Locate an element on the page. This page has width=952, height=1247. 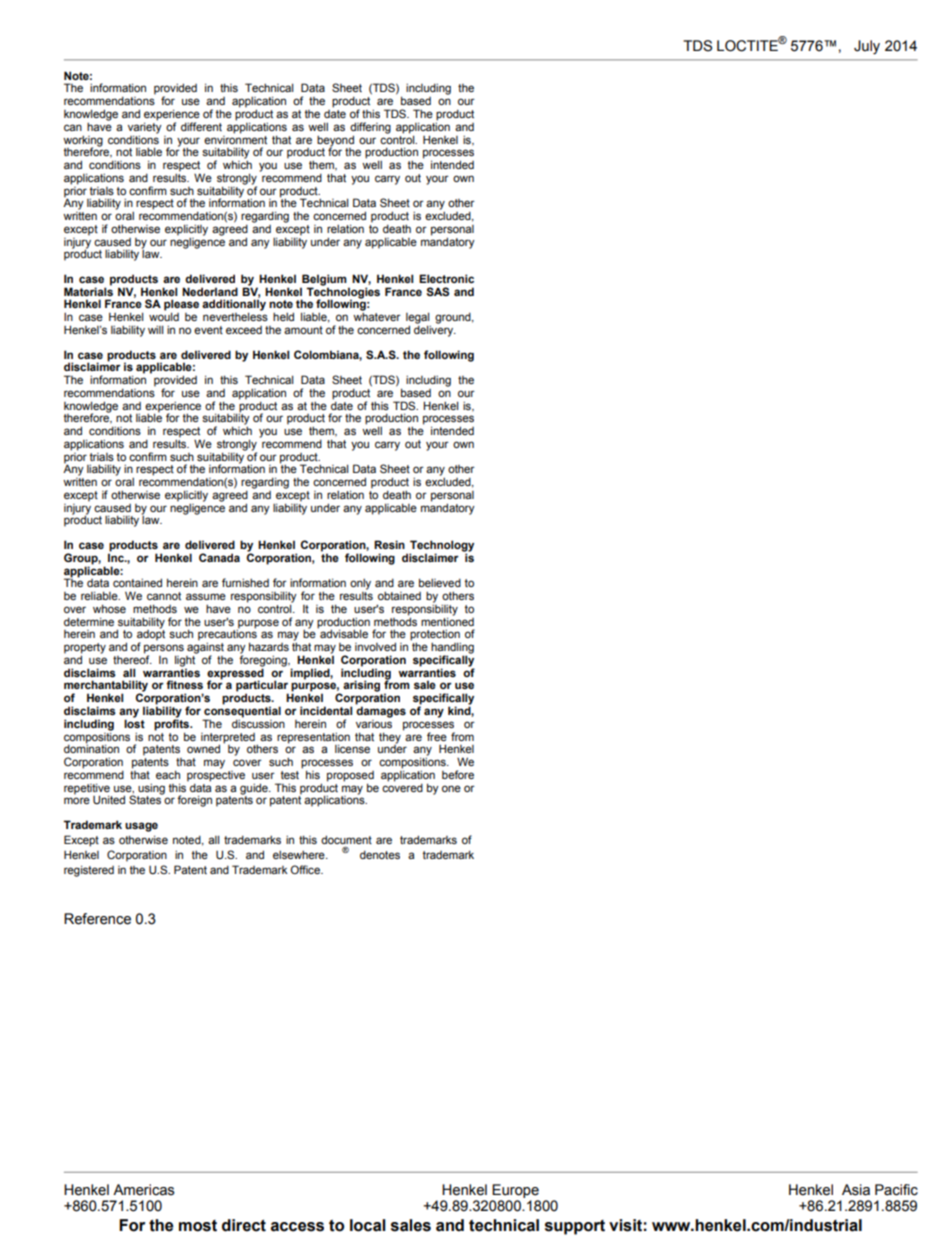
Electronic is located at coordinates (446, 278).
